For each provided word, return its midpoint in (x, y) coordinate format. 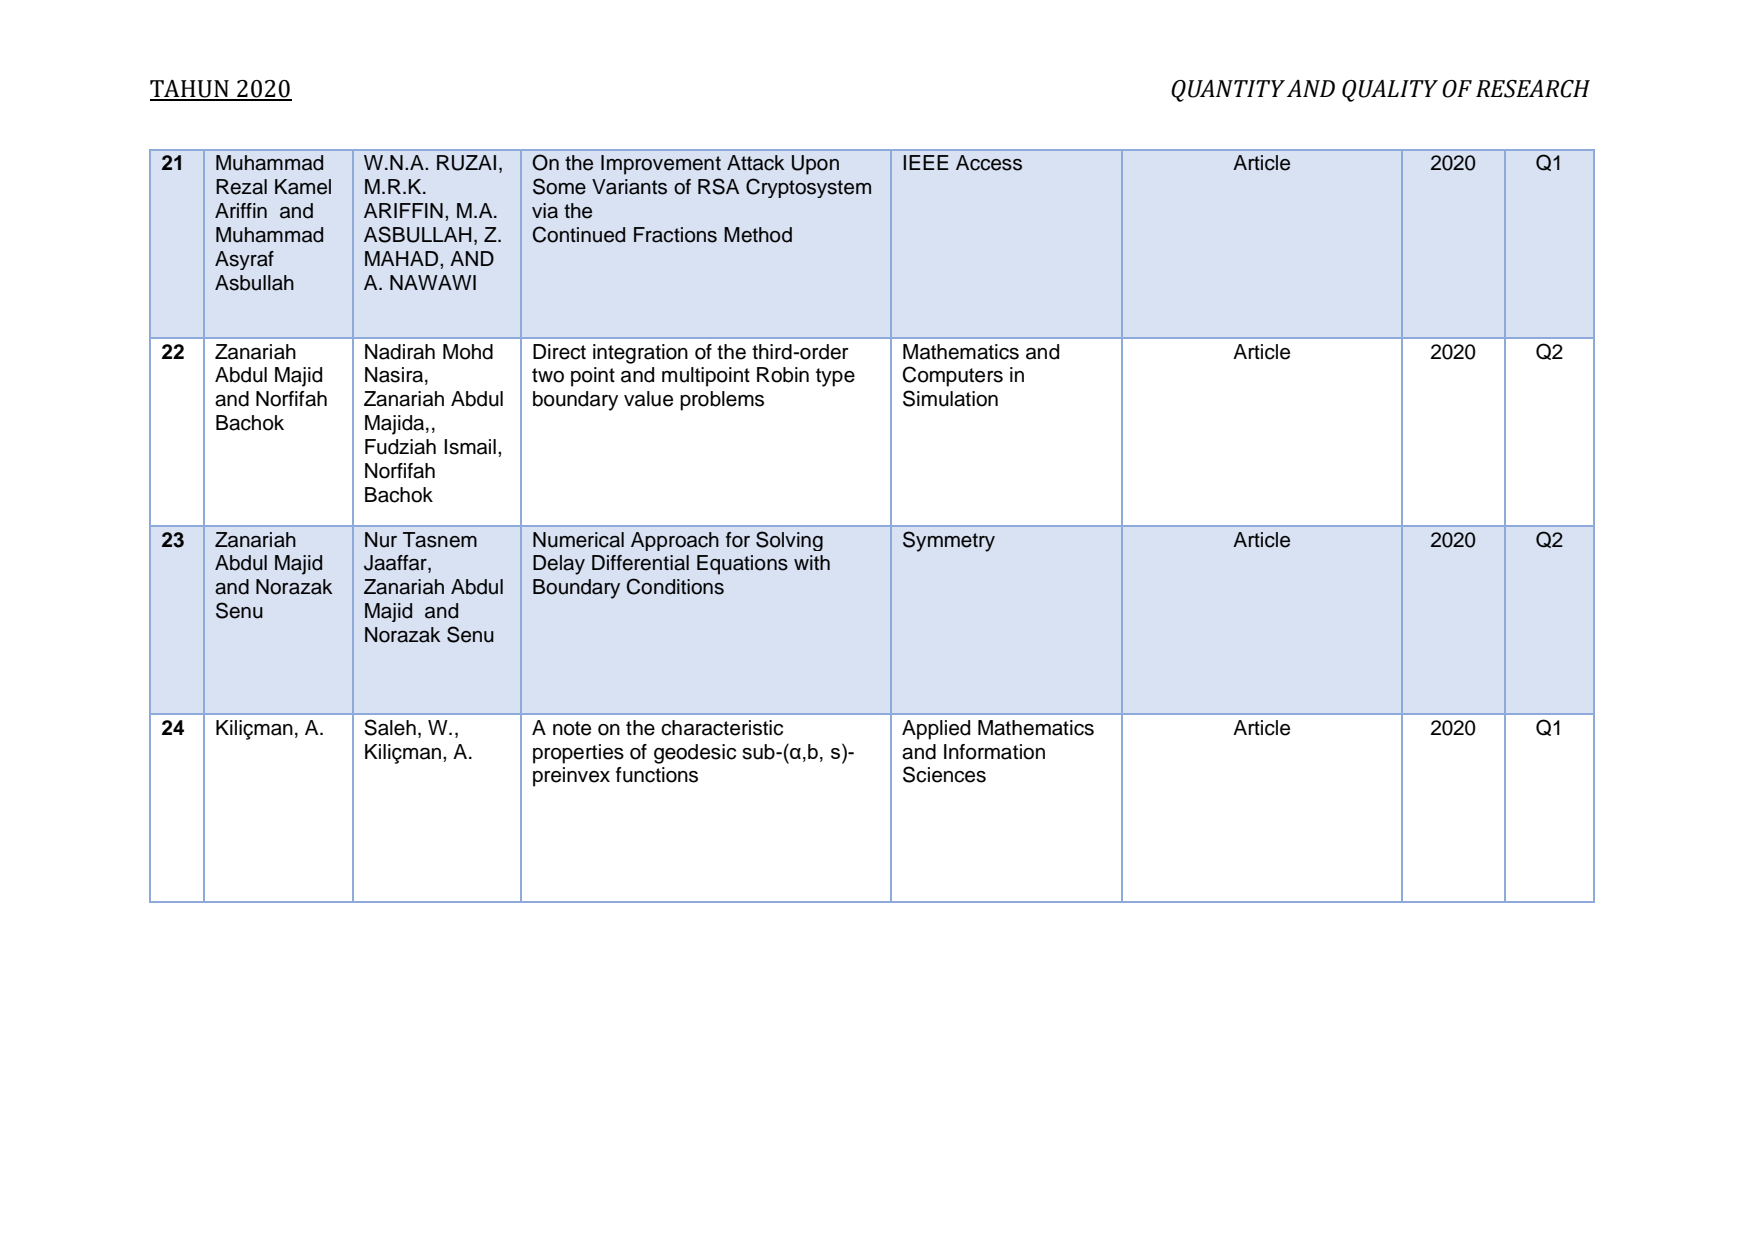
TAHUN (190, 90)
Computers (952, 376)
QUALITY (1390, 91)
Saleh (390, 727)
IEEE (926, 162)
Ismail (470, 447)
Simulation (950, 398)
